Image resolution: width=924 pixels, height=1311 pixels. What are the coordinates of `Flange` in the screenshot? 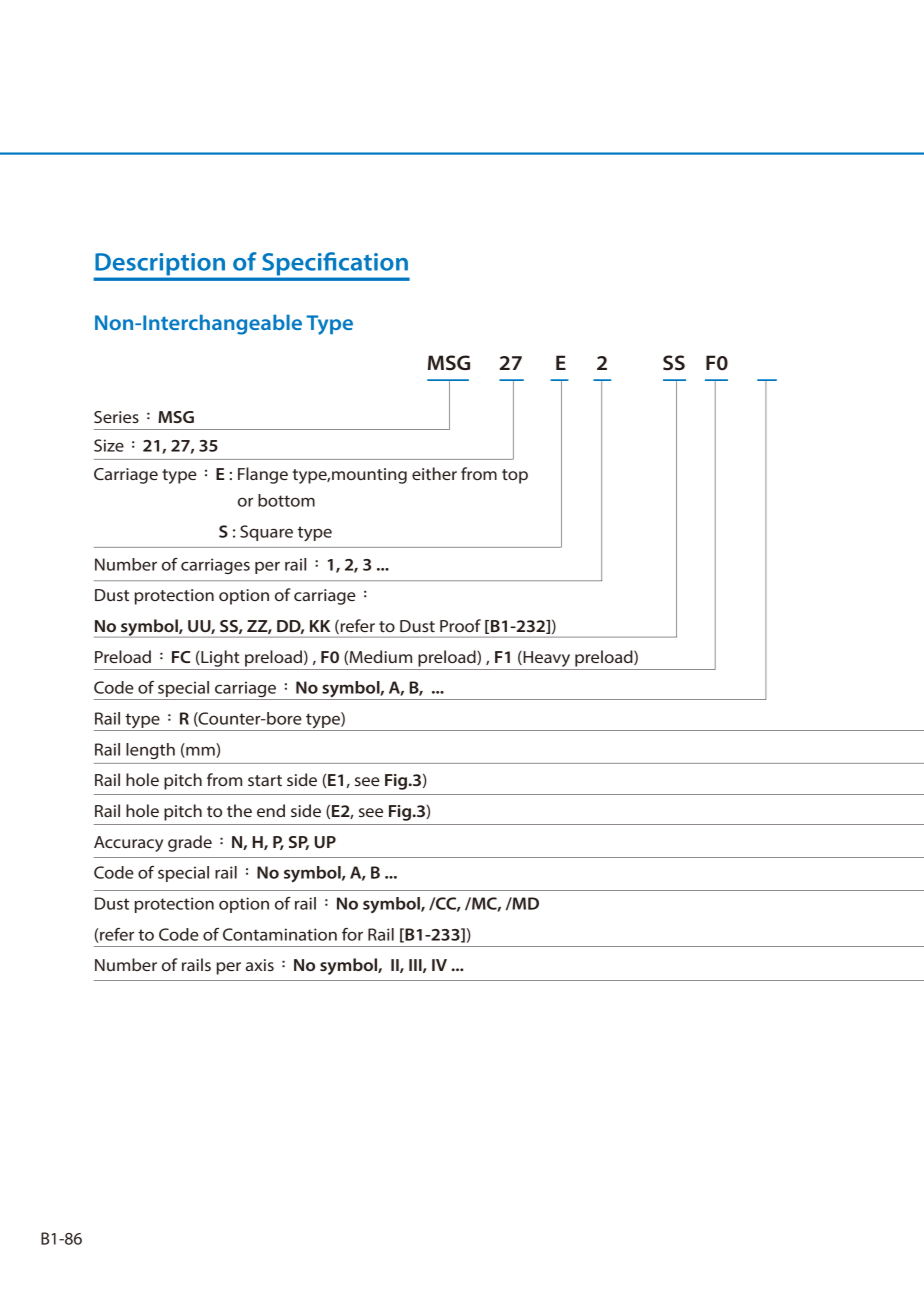 It's located at (263, 475).
